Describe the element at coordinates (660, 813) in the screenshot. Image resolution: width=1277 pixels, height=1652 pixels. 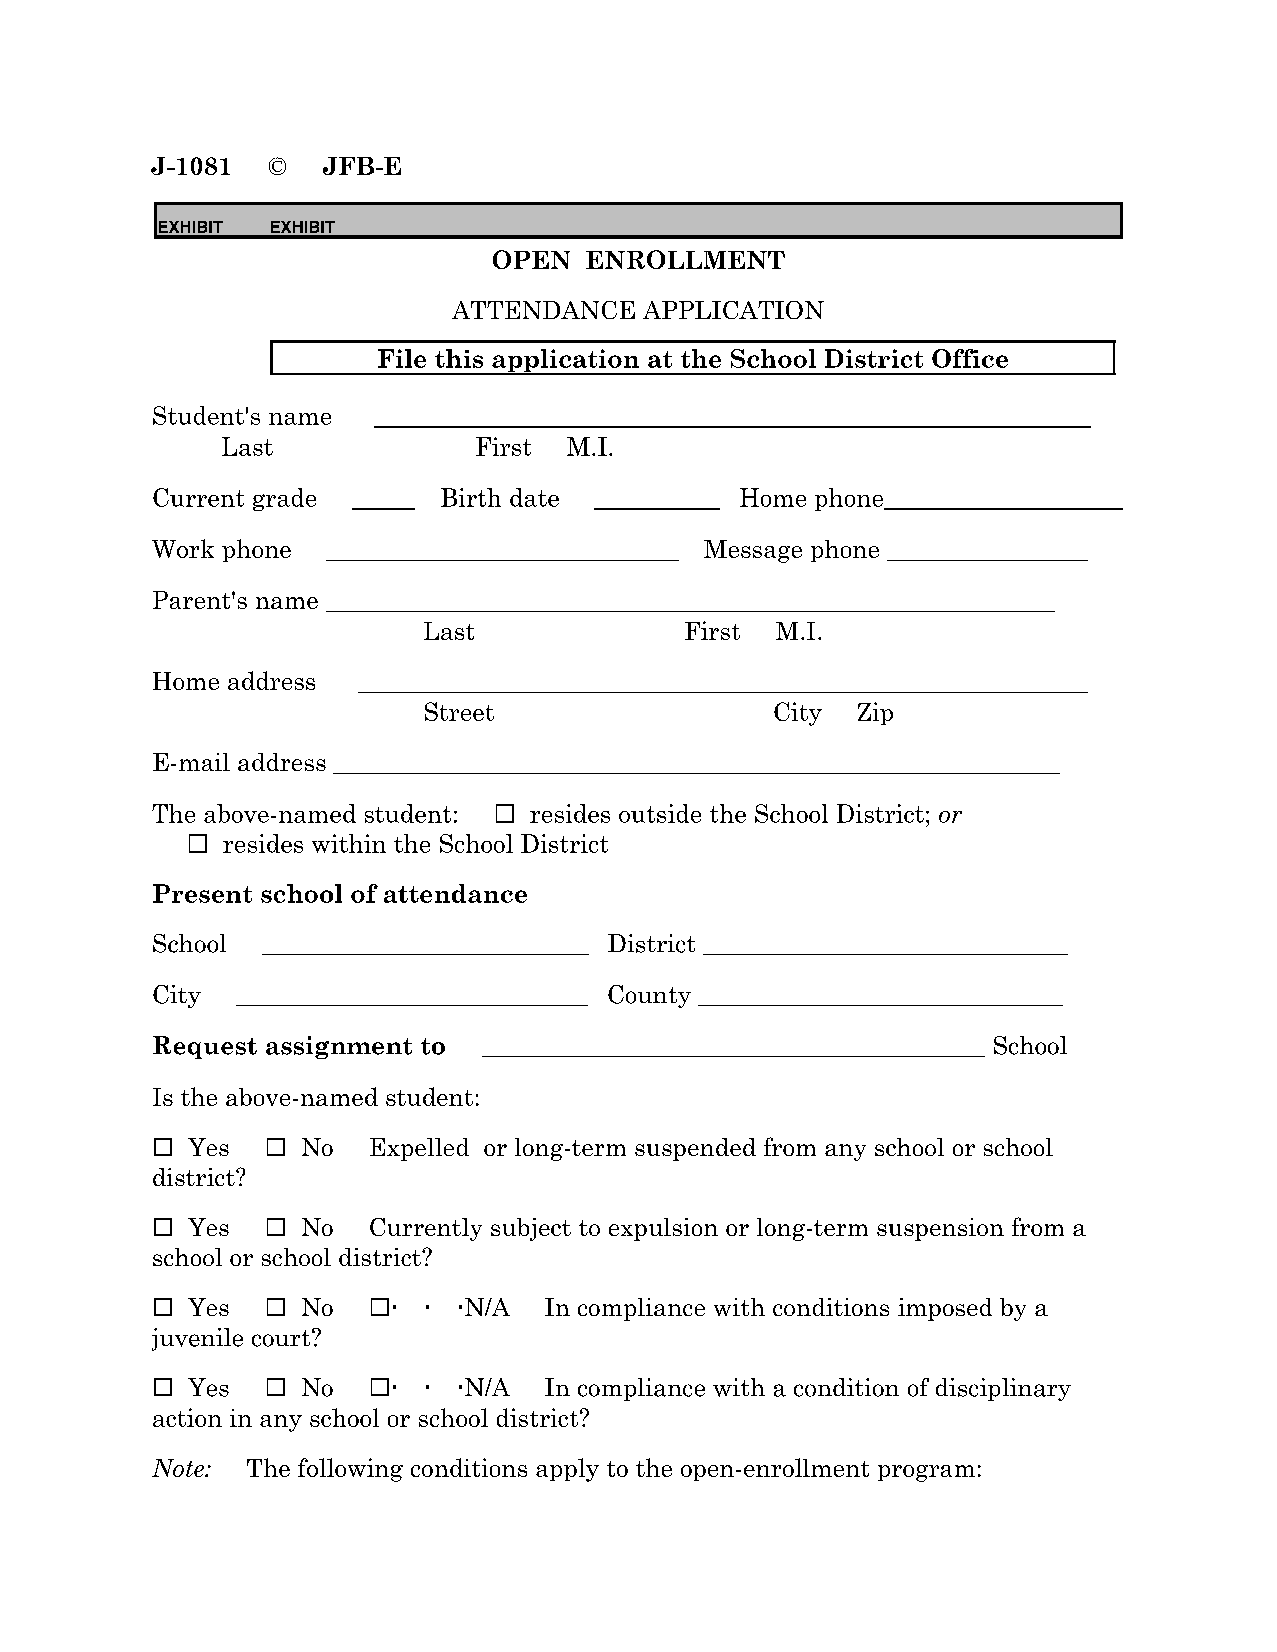
I see `outside` at that location.
